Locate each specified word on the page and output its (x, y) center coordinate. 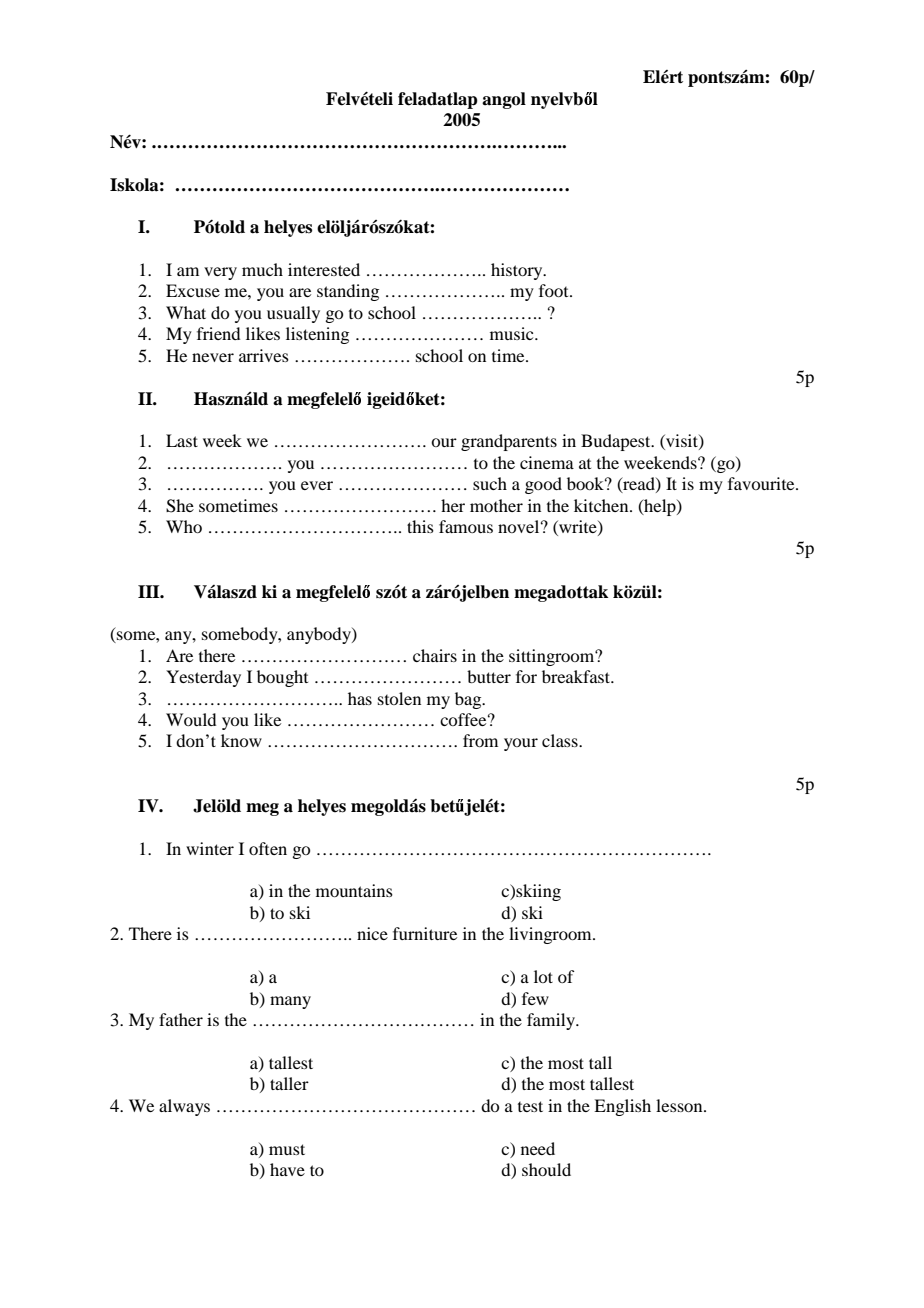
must (287, 1149)
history (518, 271)
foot (555, 290)
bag (469, 700)
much (262, 269)
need (538, 1148)
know (241, 740)
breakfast (577, 676)
